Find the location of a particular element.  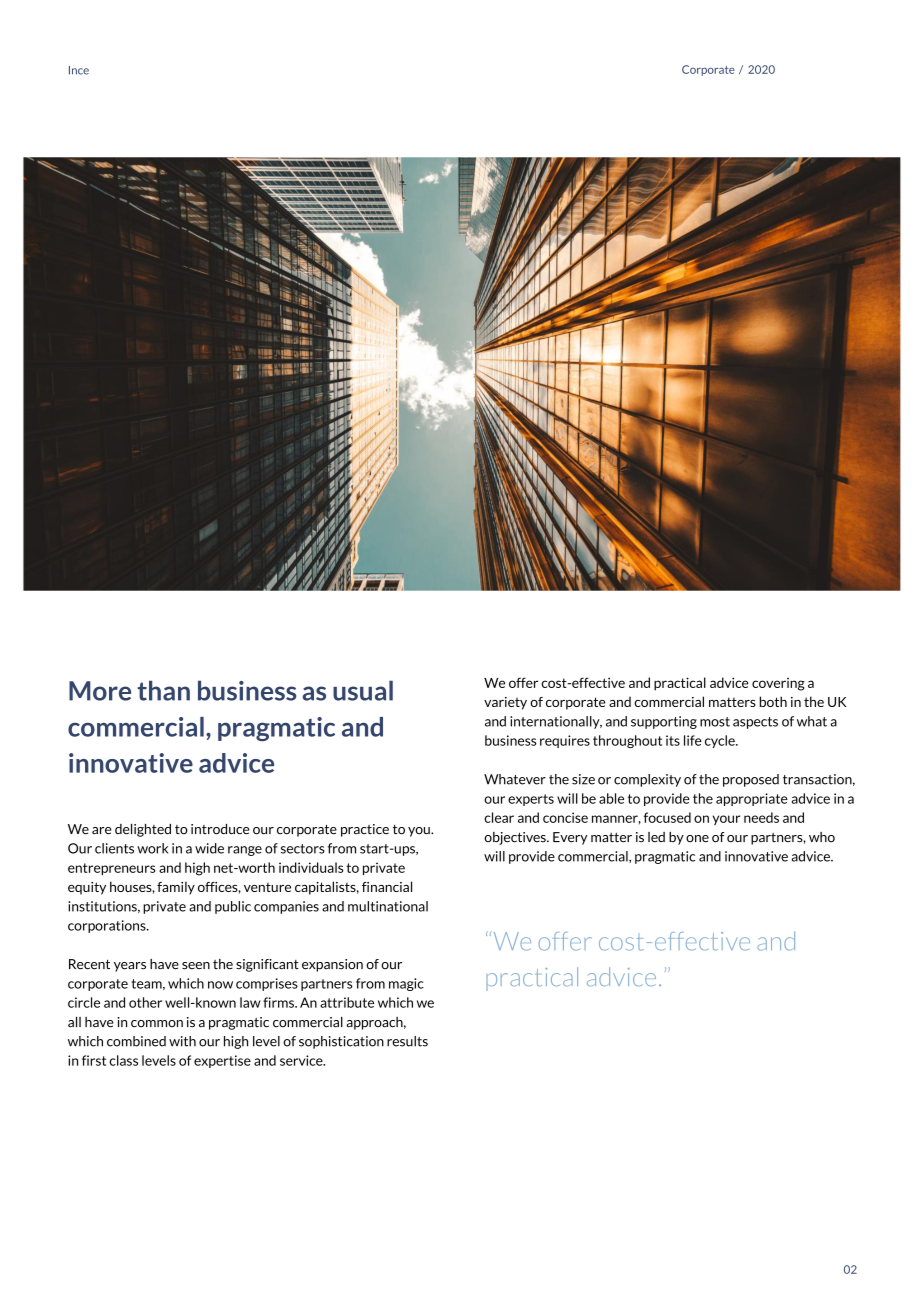

usual is located at coordinates (363, 690).
